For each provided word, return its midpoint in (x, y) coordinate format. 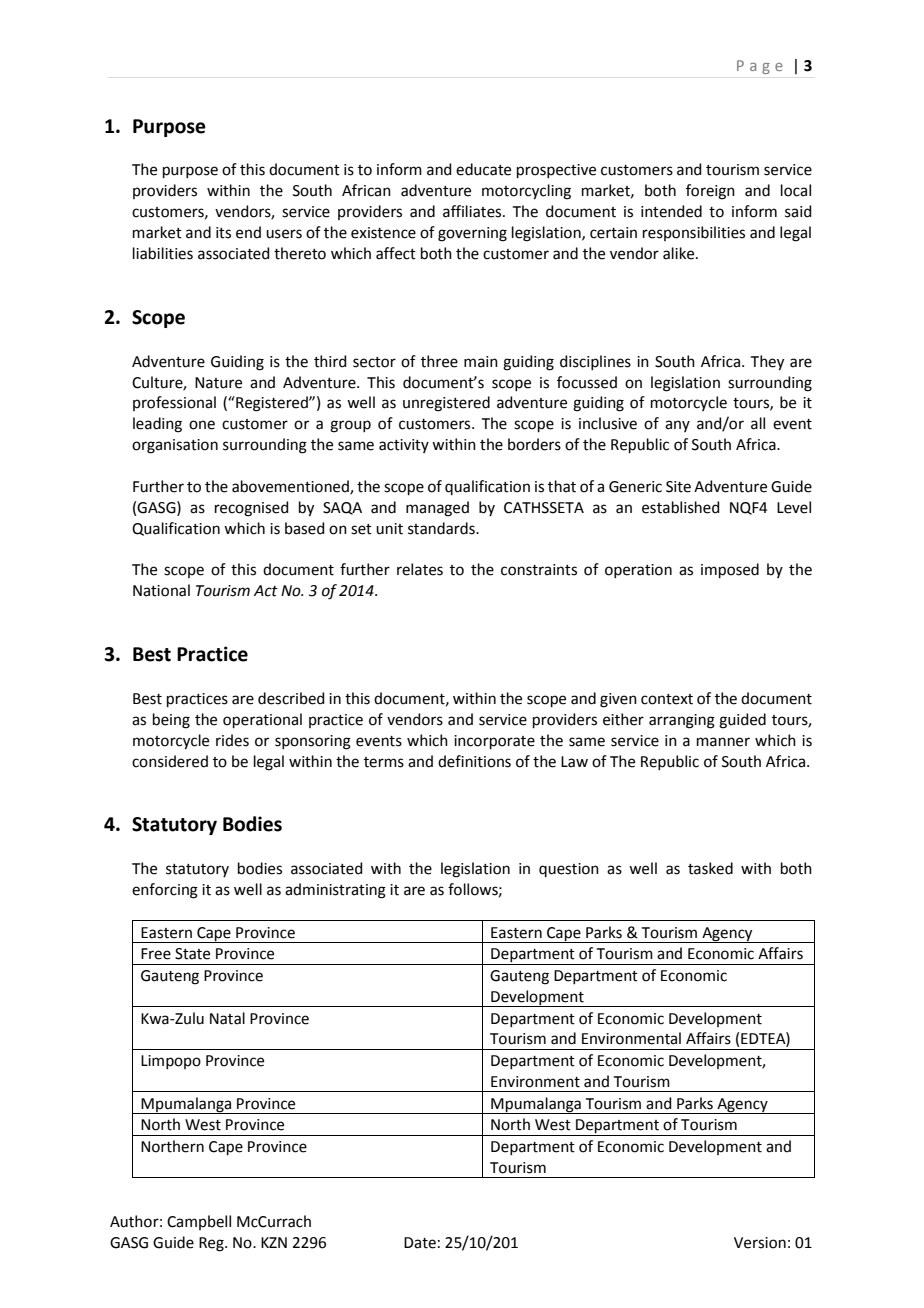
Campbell (199, 1222)
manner (723, 742)
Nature (218, 383)
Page (760, 67)
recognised (252, 509)
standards (442, 528)
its (223, 233)
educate (483, 169)
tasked (710, 868)
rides (232, 740)
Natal (227, 1018)
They (767, 363)
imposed (730, 570)
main (481, 362)
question (569, 870)
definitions (474, 761)
